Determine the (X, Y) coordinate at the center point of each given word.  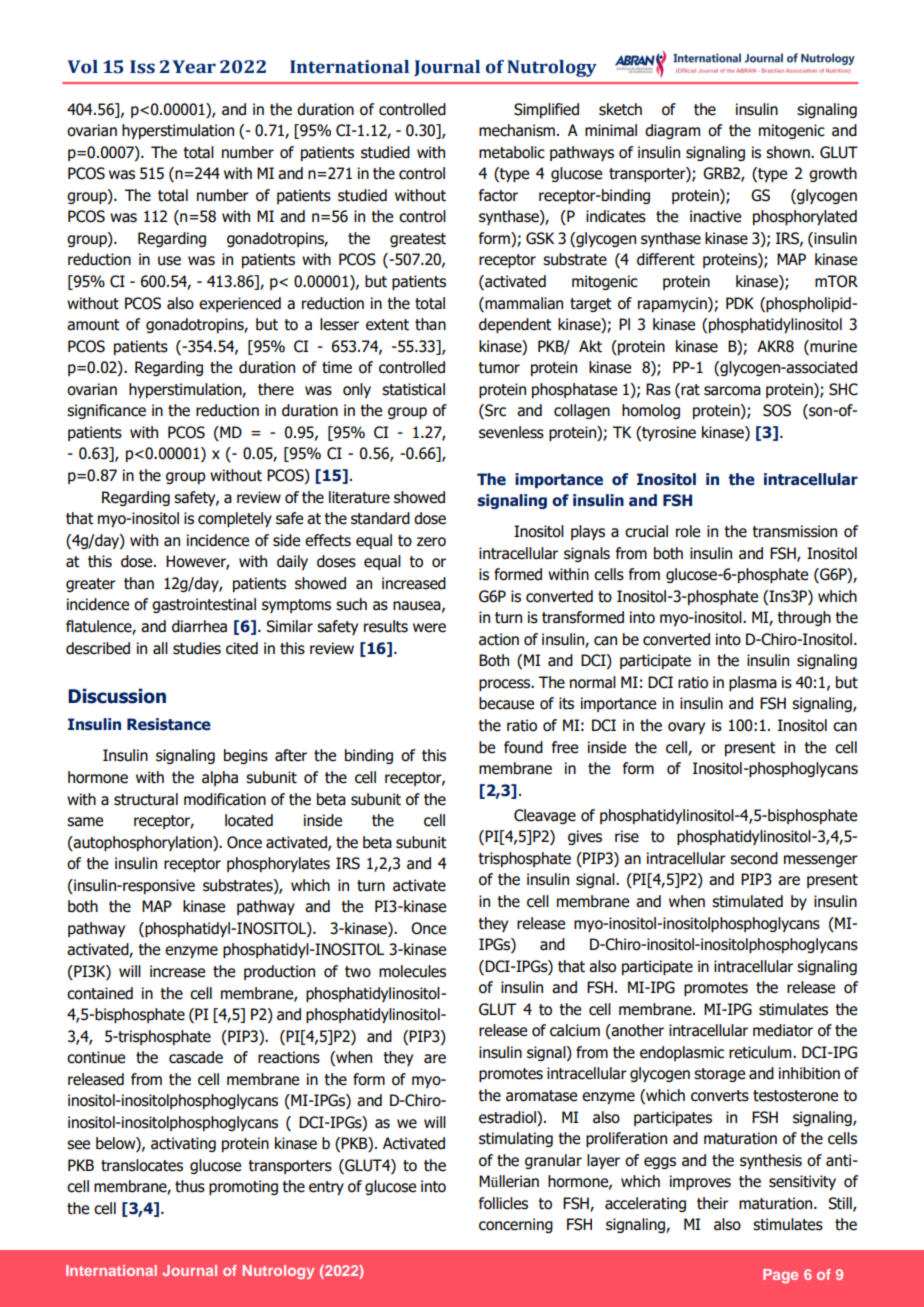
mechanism (517, 130)
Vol (82, 67)
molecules (412, 971)
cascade (196, 1057)
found (523, 747)
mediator (783, 1030)
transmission (794, 531)
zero (431, 542)
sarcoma (732, 391)
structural (146, 799)
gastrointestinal (204, 605)
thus (190, 1186)
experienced (240, 304)
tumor (499, 368)
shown (789, 152)
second (754, 858)
